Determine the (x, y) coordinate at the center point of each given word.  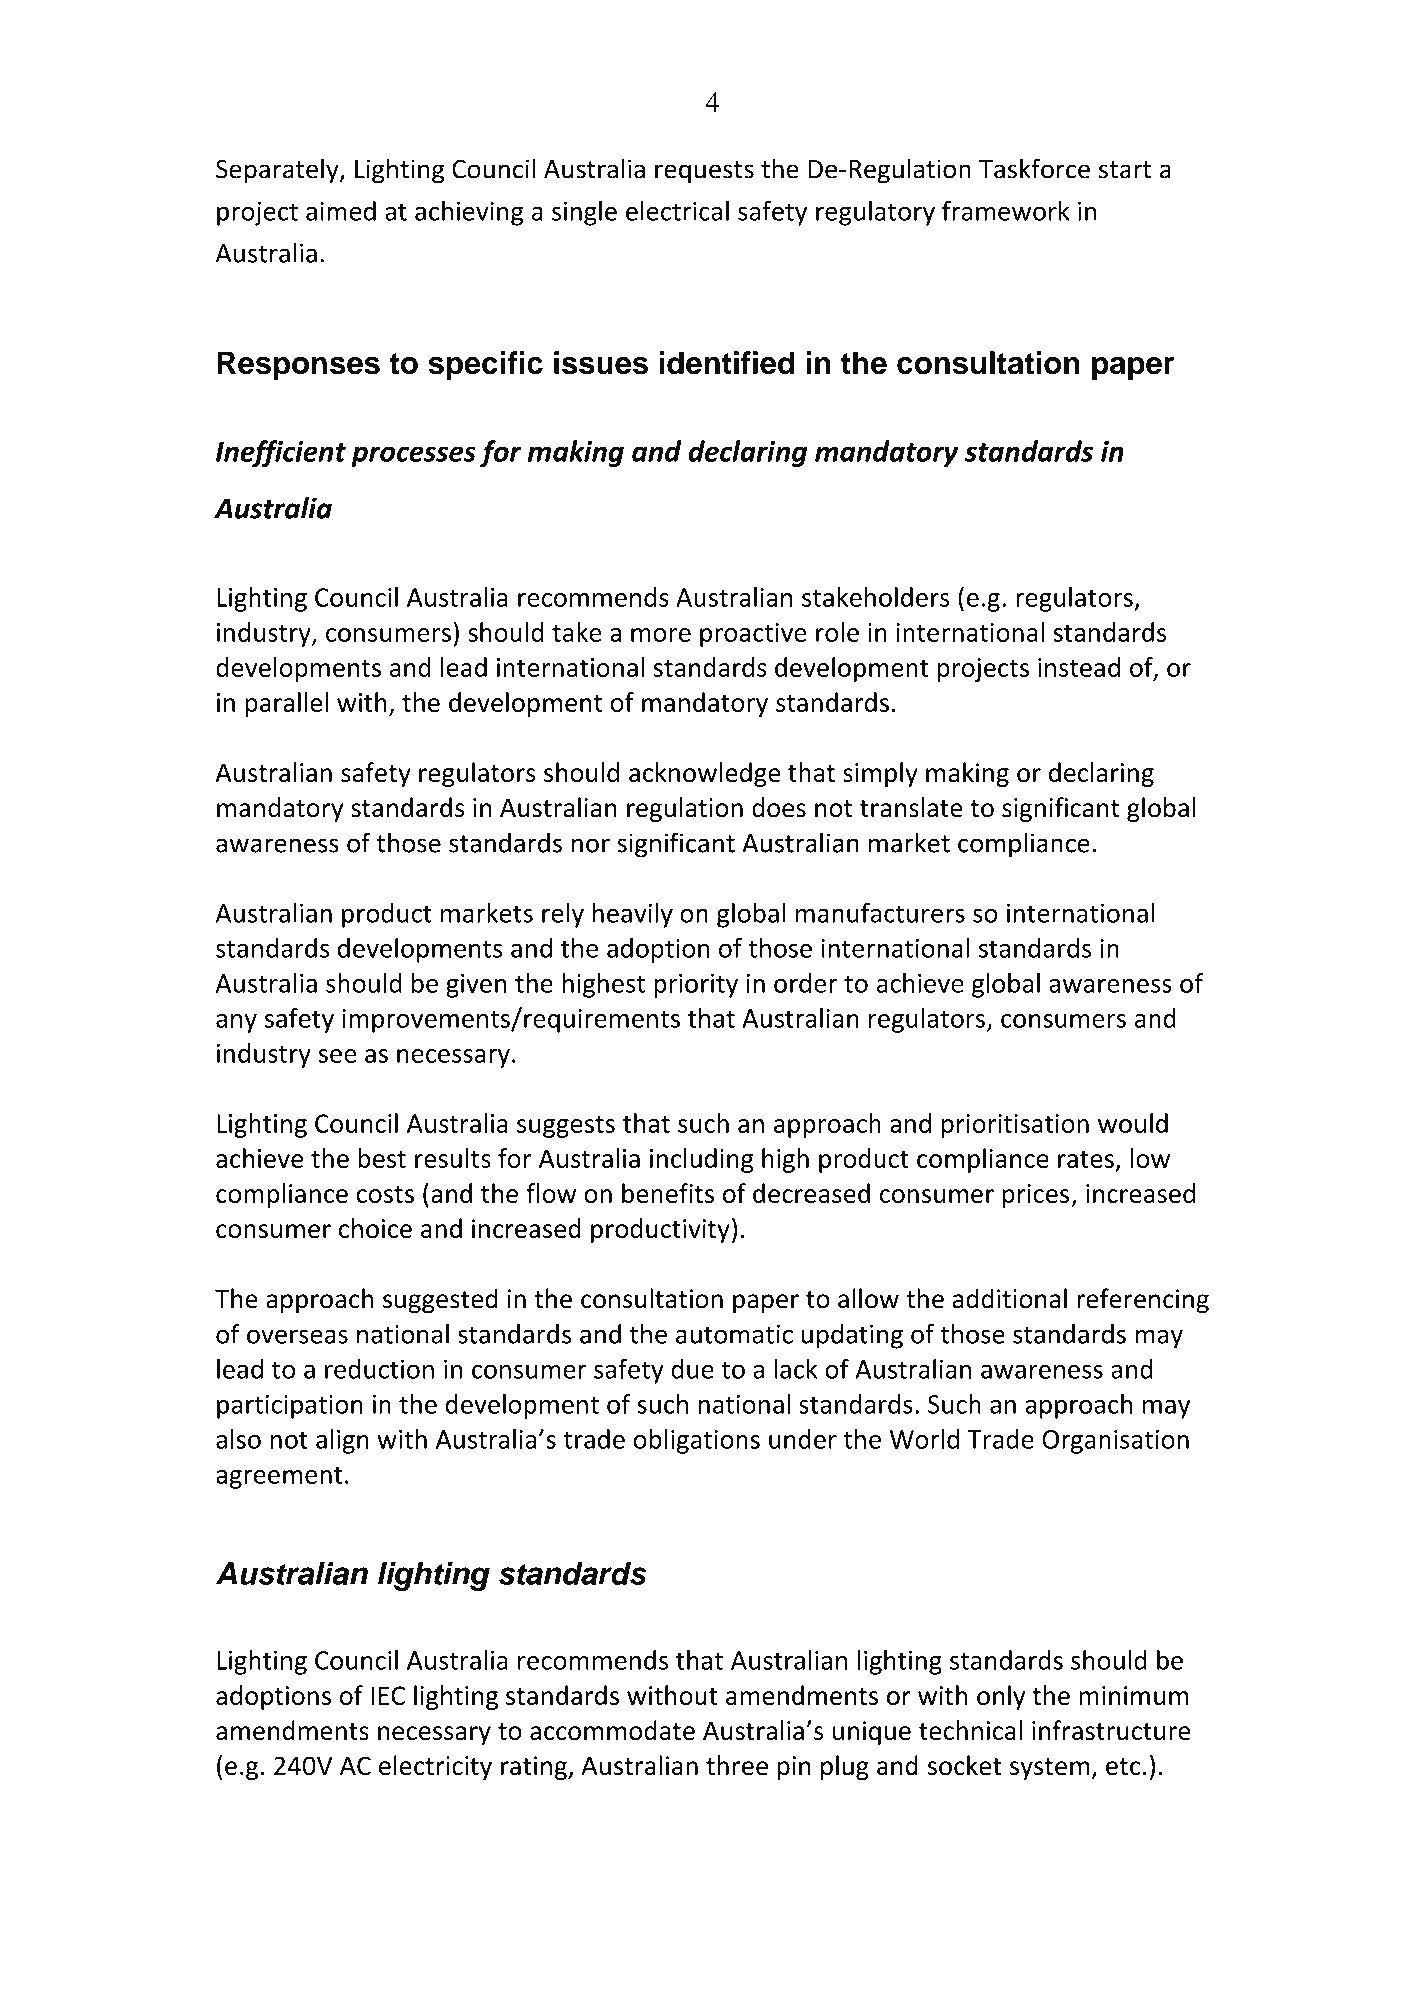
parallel (286, 704)
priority (696, 986)
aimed (341, 211)
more (661, 635)
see (337, 1056)
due (692, 1369)
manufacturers (880, 912)
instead (1079, 667)
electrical (677, 211)
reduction (379, 1369)
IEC (388, 1695)
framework (1006, 210)
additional (1010, 1298)
